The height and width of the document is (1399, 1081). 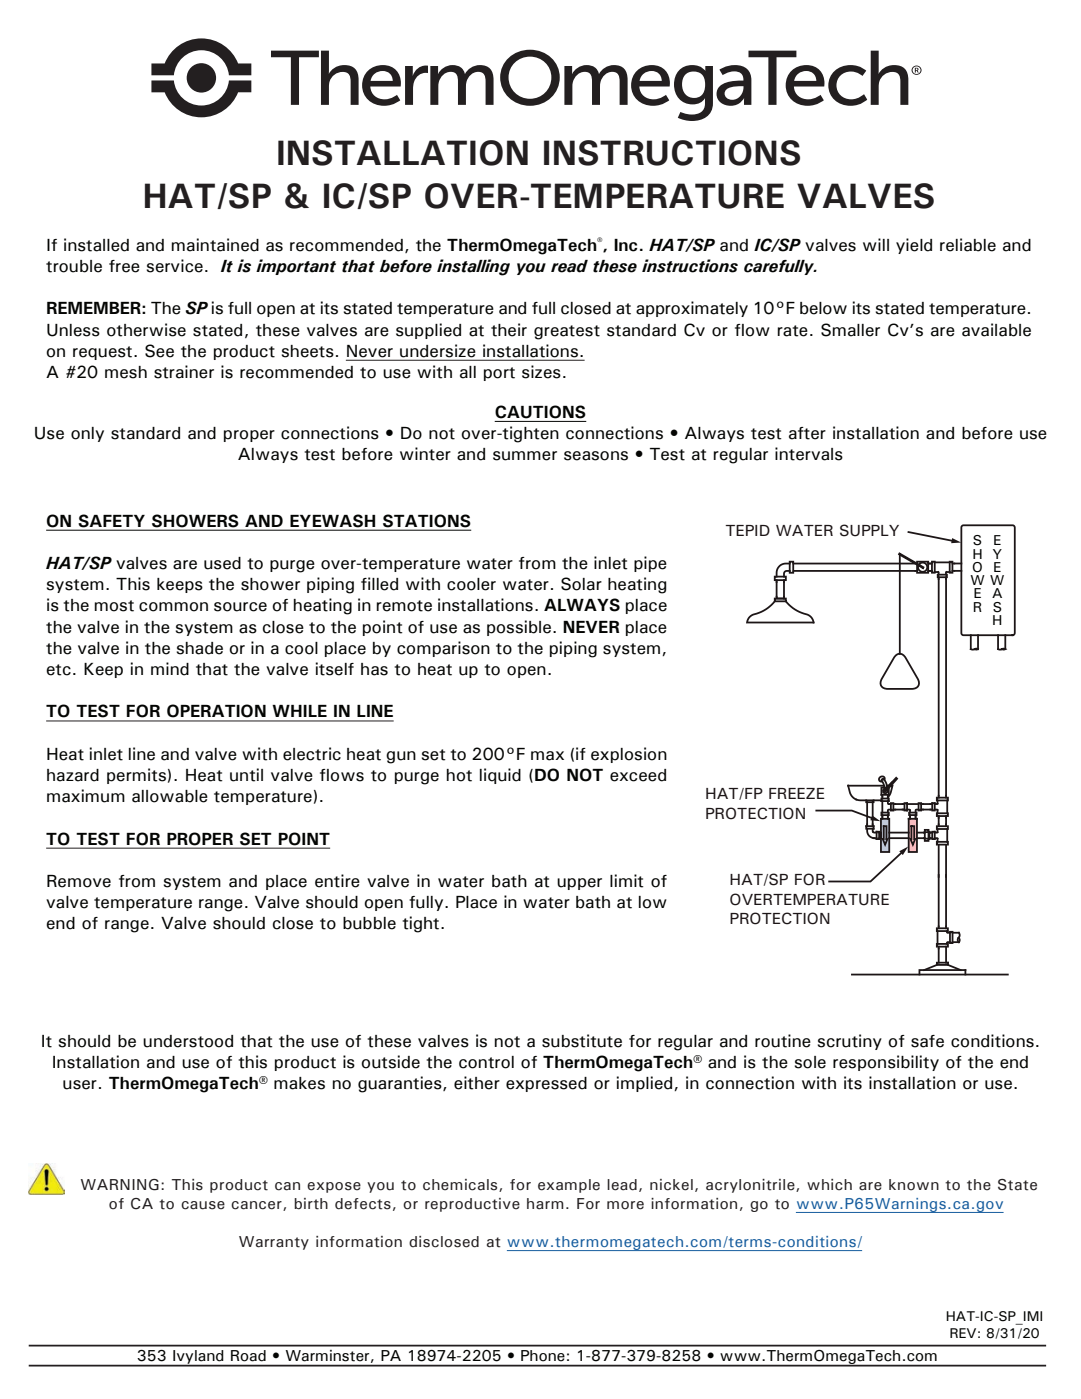 What do you see at coordinates (582, 1041) in the document?
I see `substitute` at bounding box center [582, 1041].
